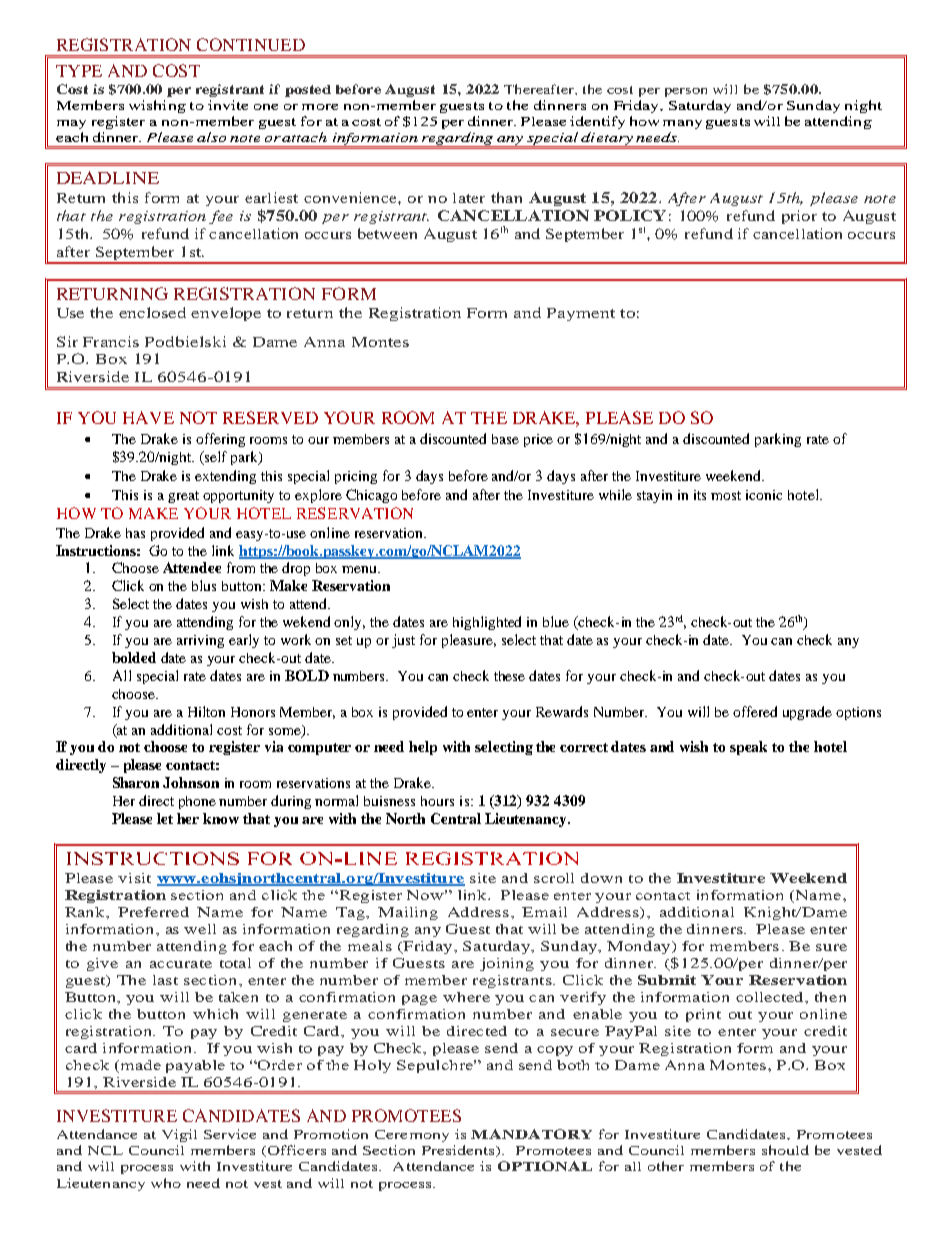 The image size is (952, 1233). Describe the element at coordinates (153, 912) in the image. I see `Preferred` at that location.
